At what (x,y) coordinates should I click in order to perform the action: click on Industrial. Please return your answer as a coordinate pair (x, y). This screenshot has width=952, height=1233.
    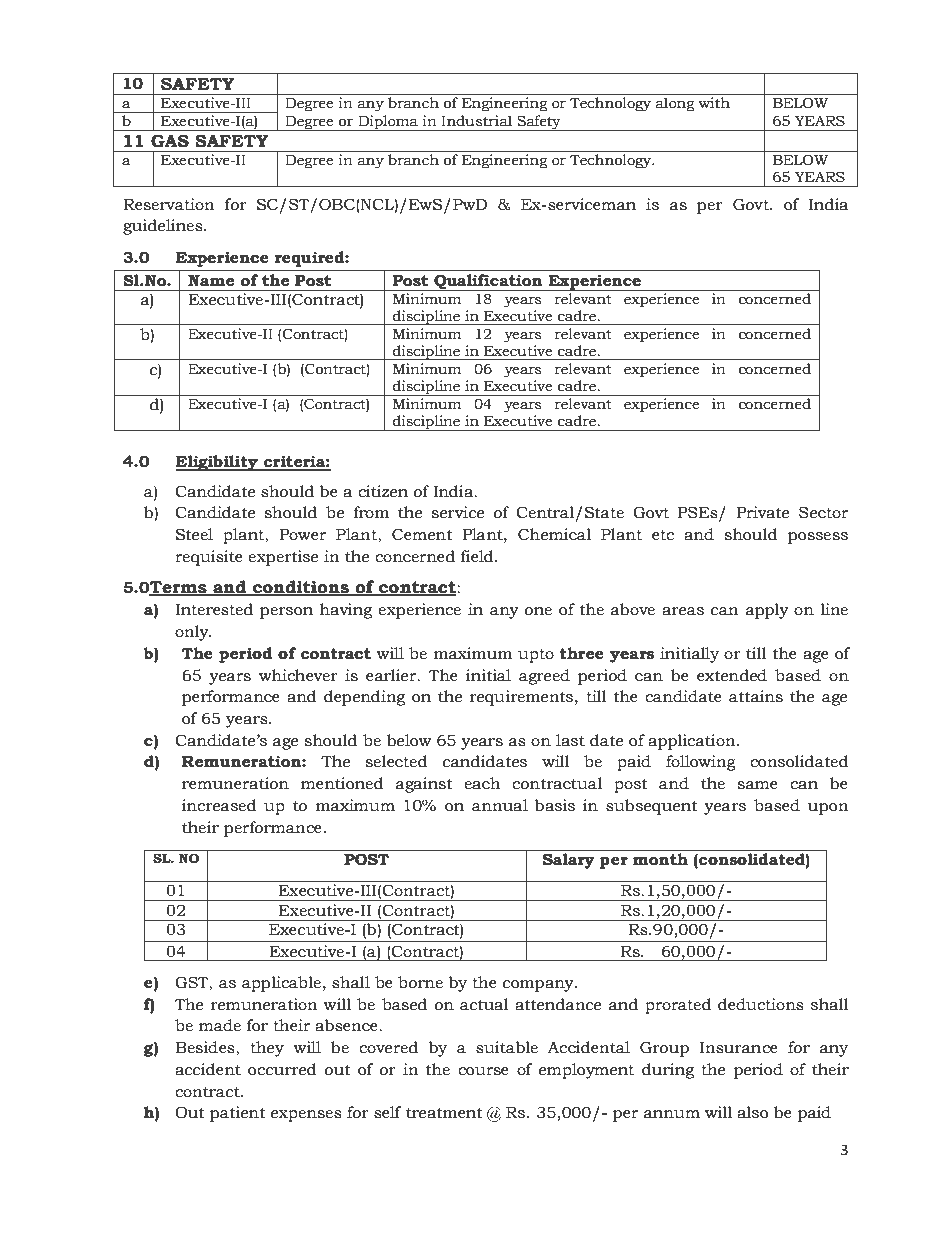
    Looking at the image, I should click on (476, 121).
